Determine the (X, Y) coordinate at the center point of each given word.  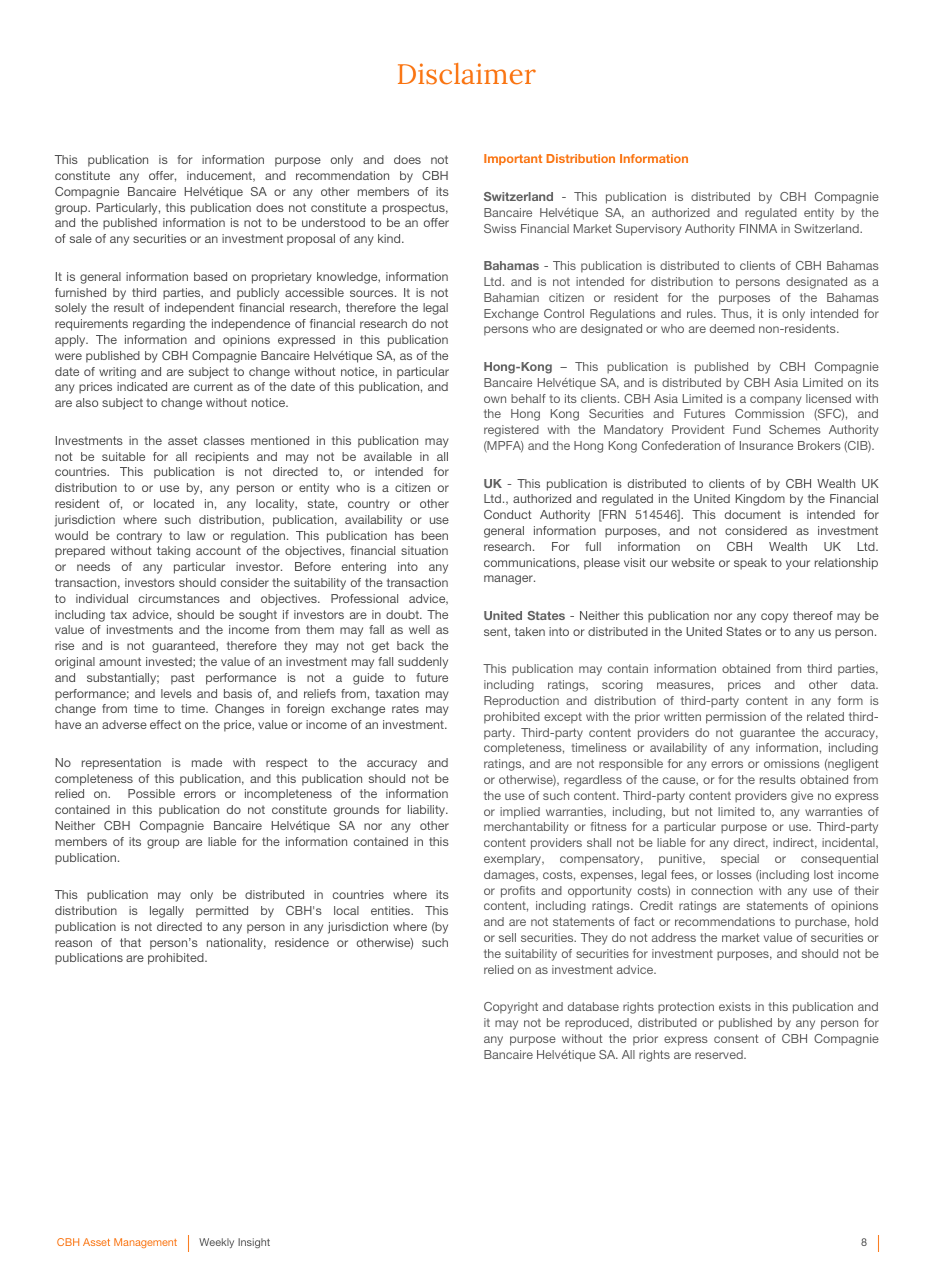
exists (735, 1006)
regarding (159, 325)
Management (145, 1243)
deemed (732, 328)
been (435, 535)
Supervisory (649, 230)
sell (507, 937)
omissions (792, 763)
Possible (151, 793)
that (130, 942)
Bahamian (511, 297)
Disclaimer (467, 74)
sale (81, 238)
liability (428, 811)
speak (750, 564)
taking (173, 552)
